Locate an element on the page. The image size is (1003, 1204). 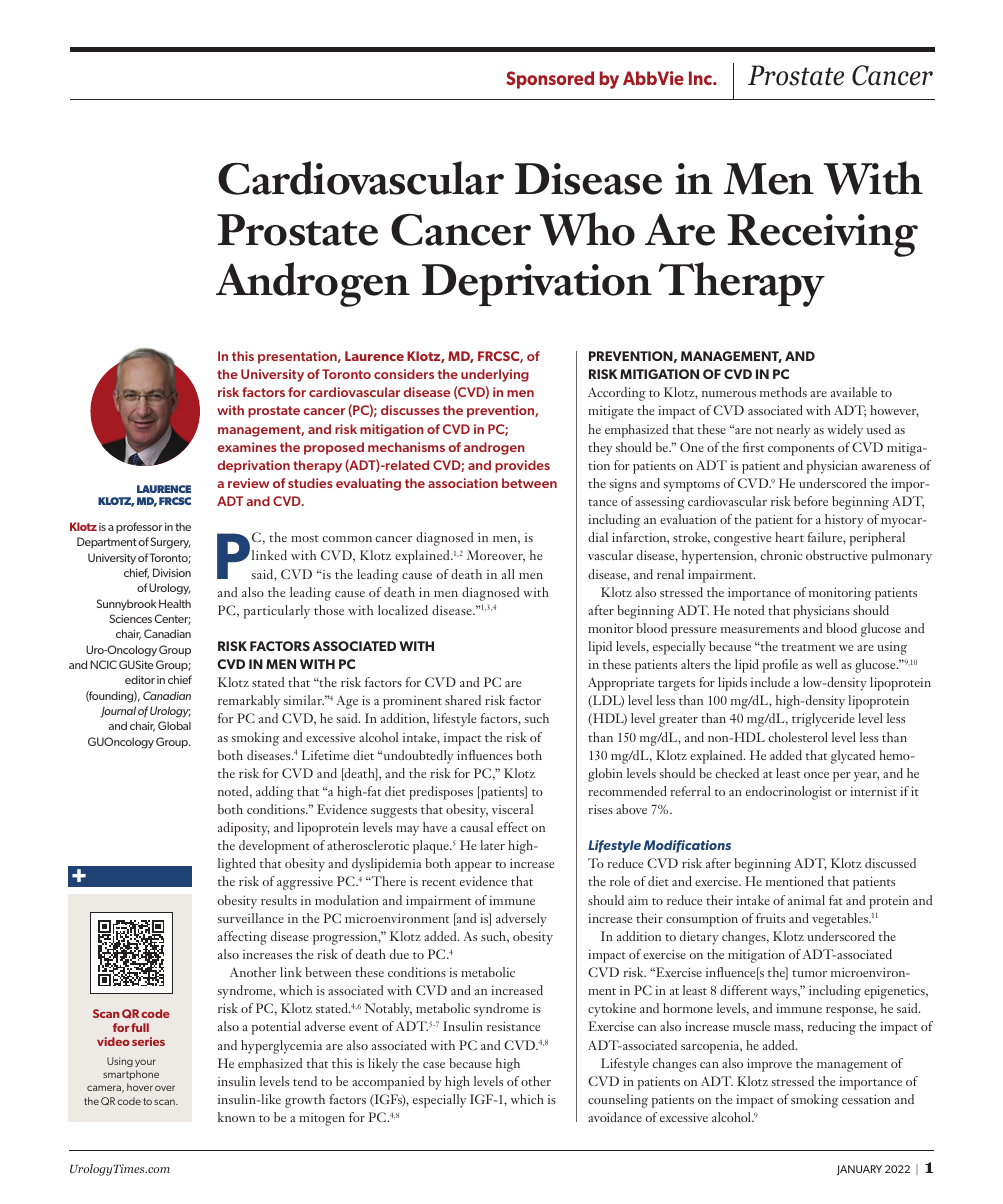
Who is located at coordinates (587, 229).
